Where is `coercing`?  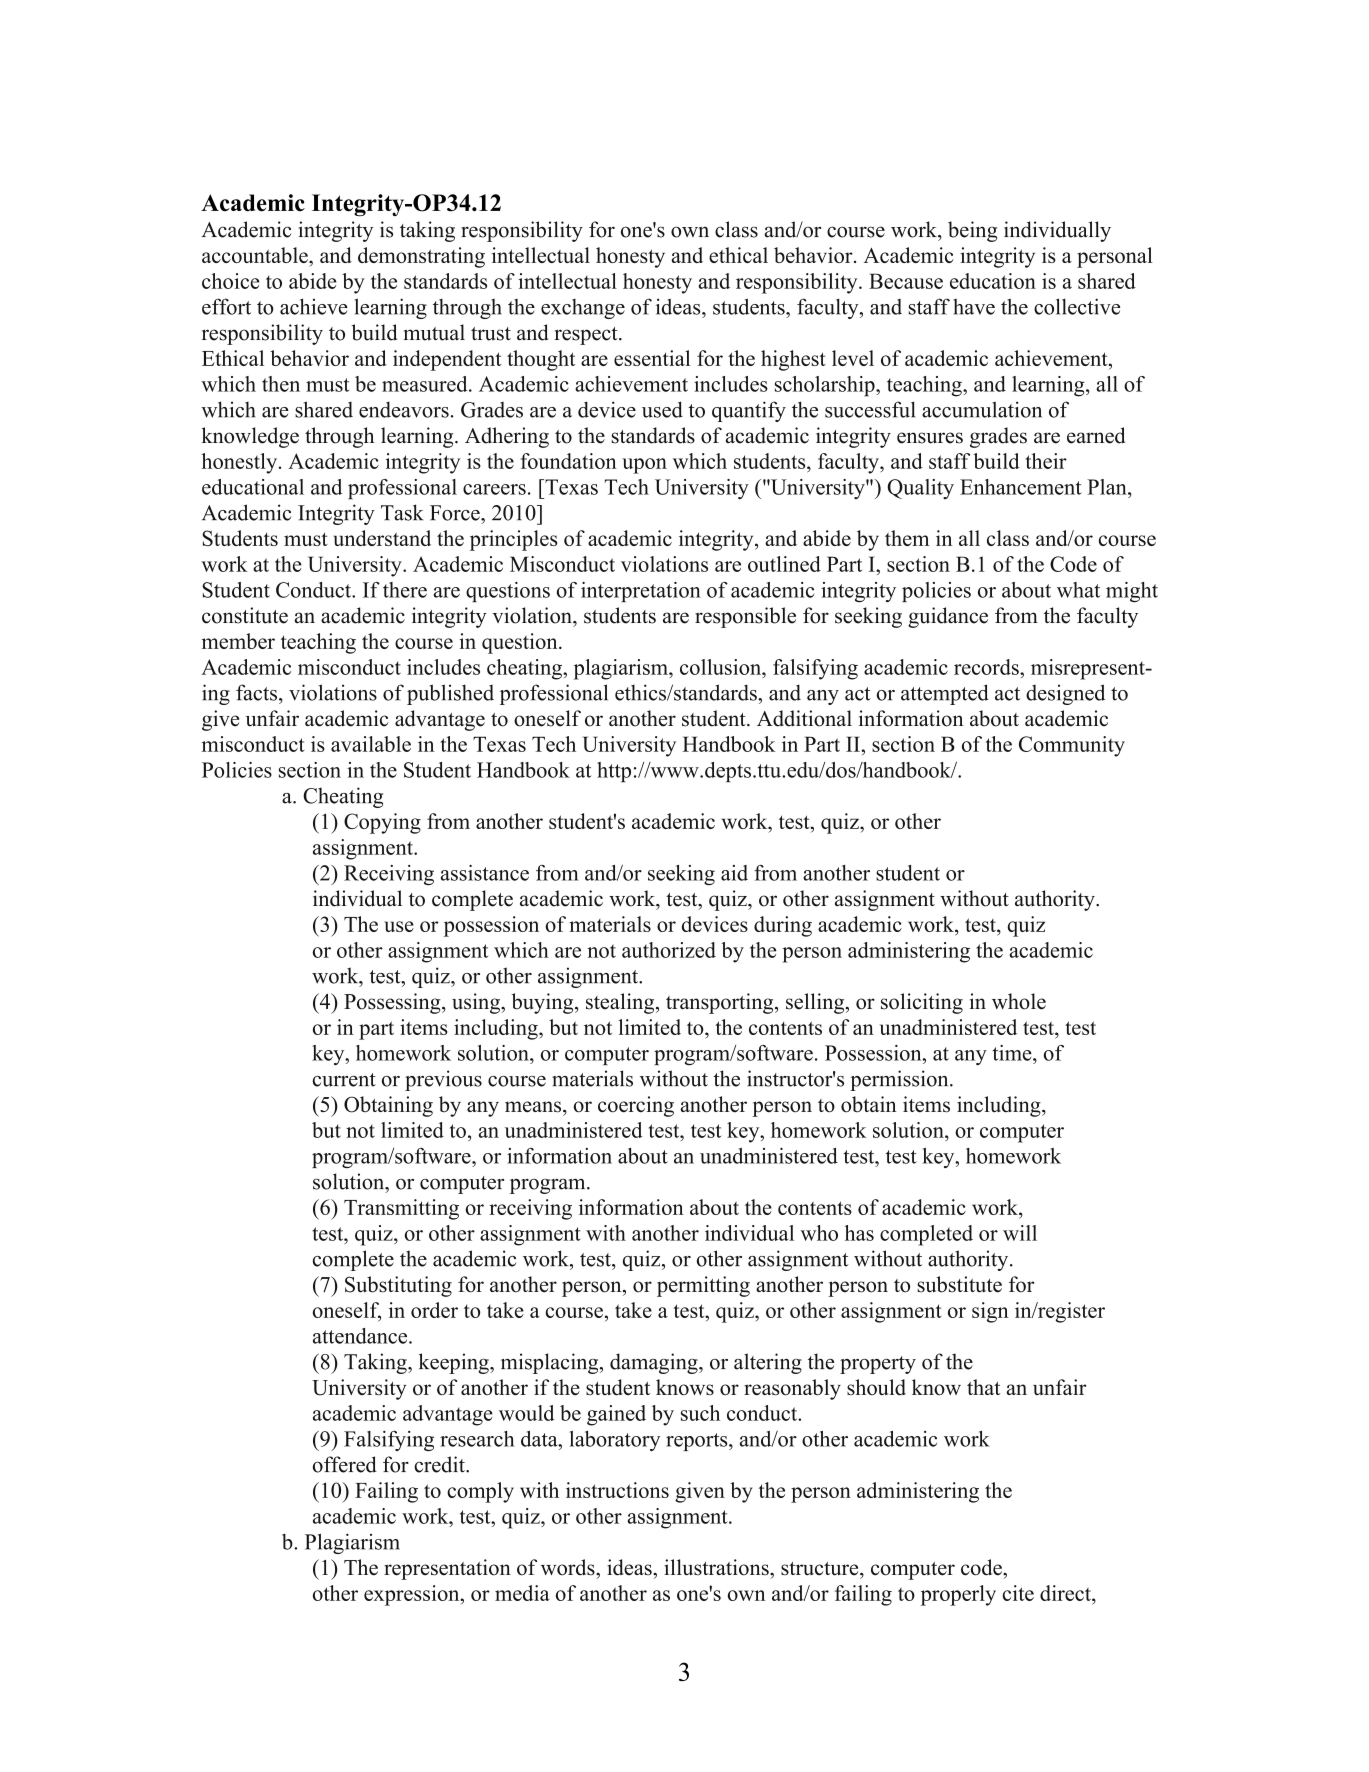
coercing is located at coordinates (636, 1106).
